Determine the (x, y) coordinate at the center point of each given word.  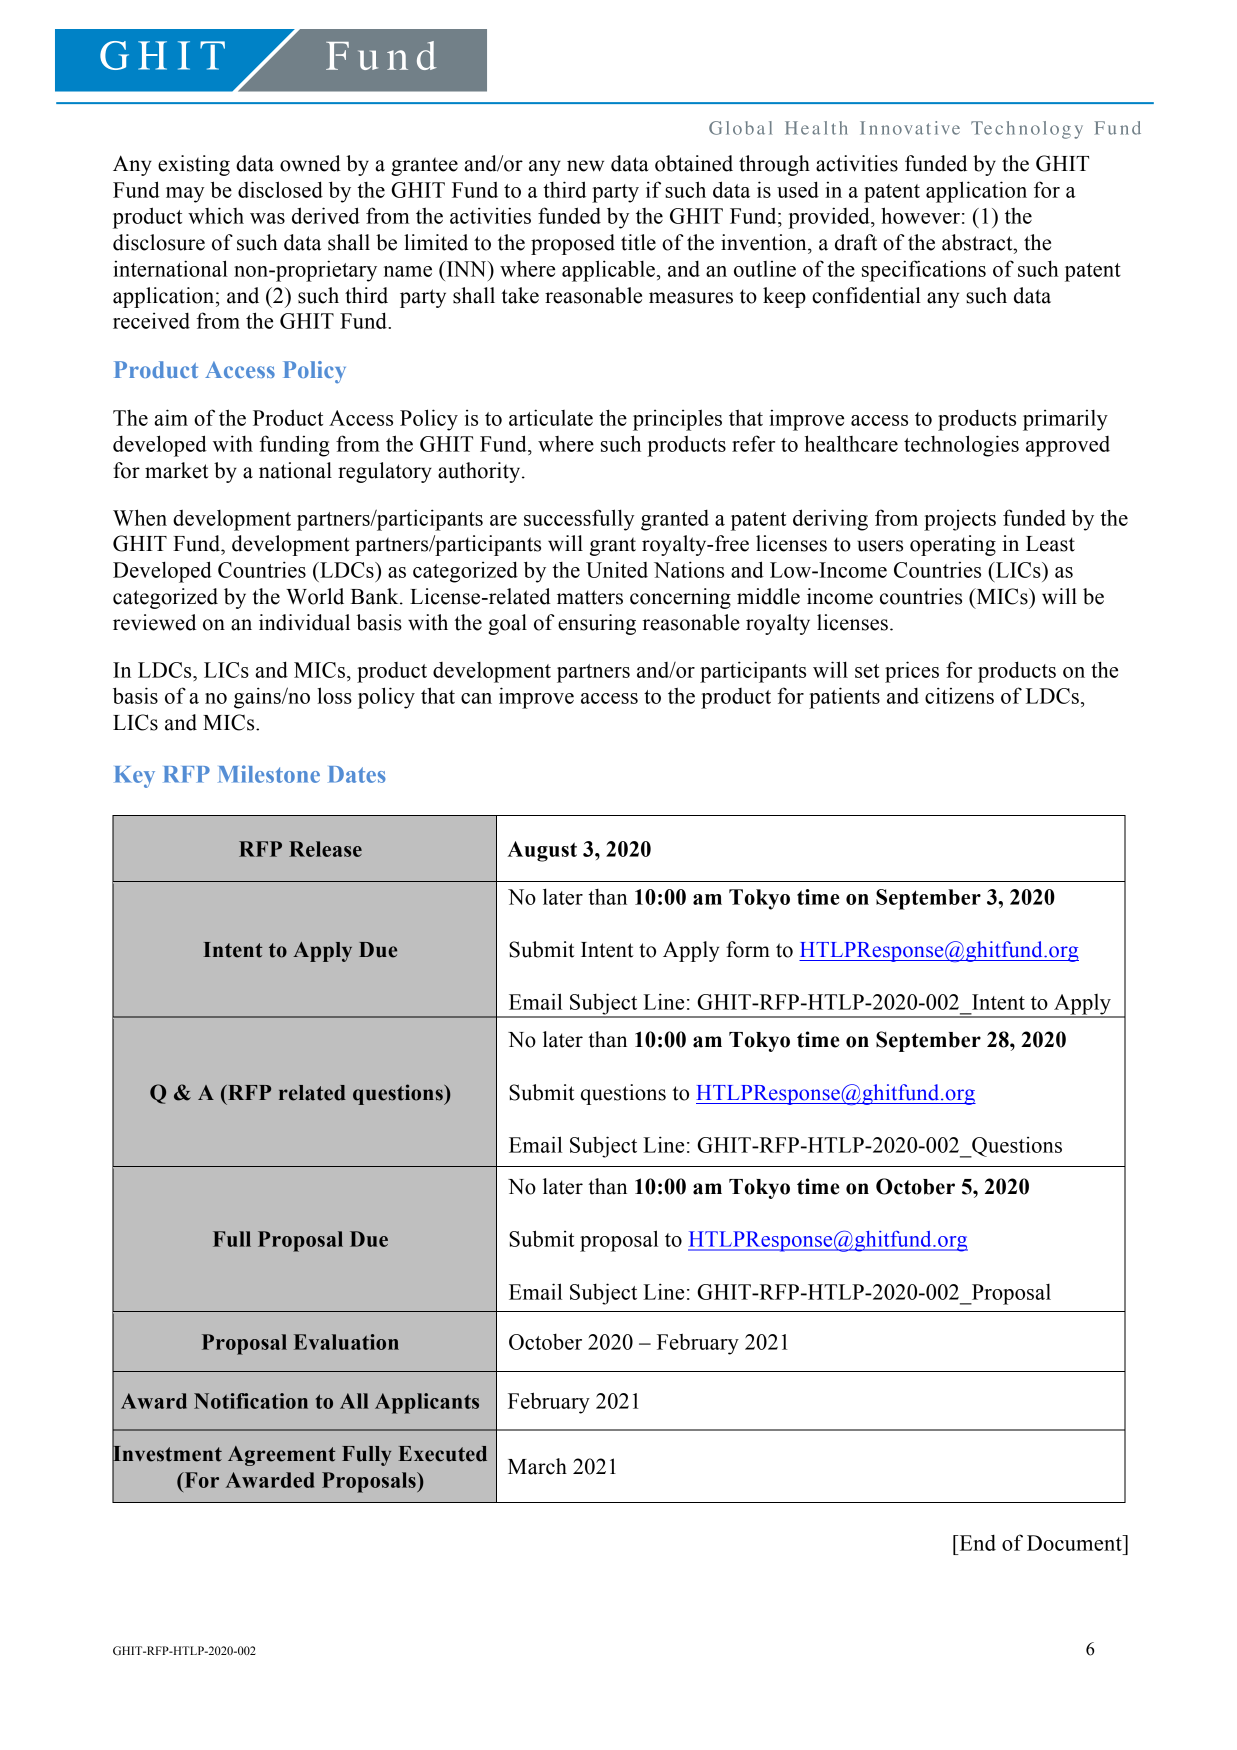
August (542, 851)
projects (960, 520)
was (267, 218)
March (537, 1466)
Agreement (281, 1456)
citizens (959, 695)
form (748, 949)
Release (325, 849)
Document (1075, 1543)
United (617, 569)
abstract (978, 242)
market (177, 470)
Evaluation (346, 1342)
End (976, 1543)
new (585, 166)
